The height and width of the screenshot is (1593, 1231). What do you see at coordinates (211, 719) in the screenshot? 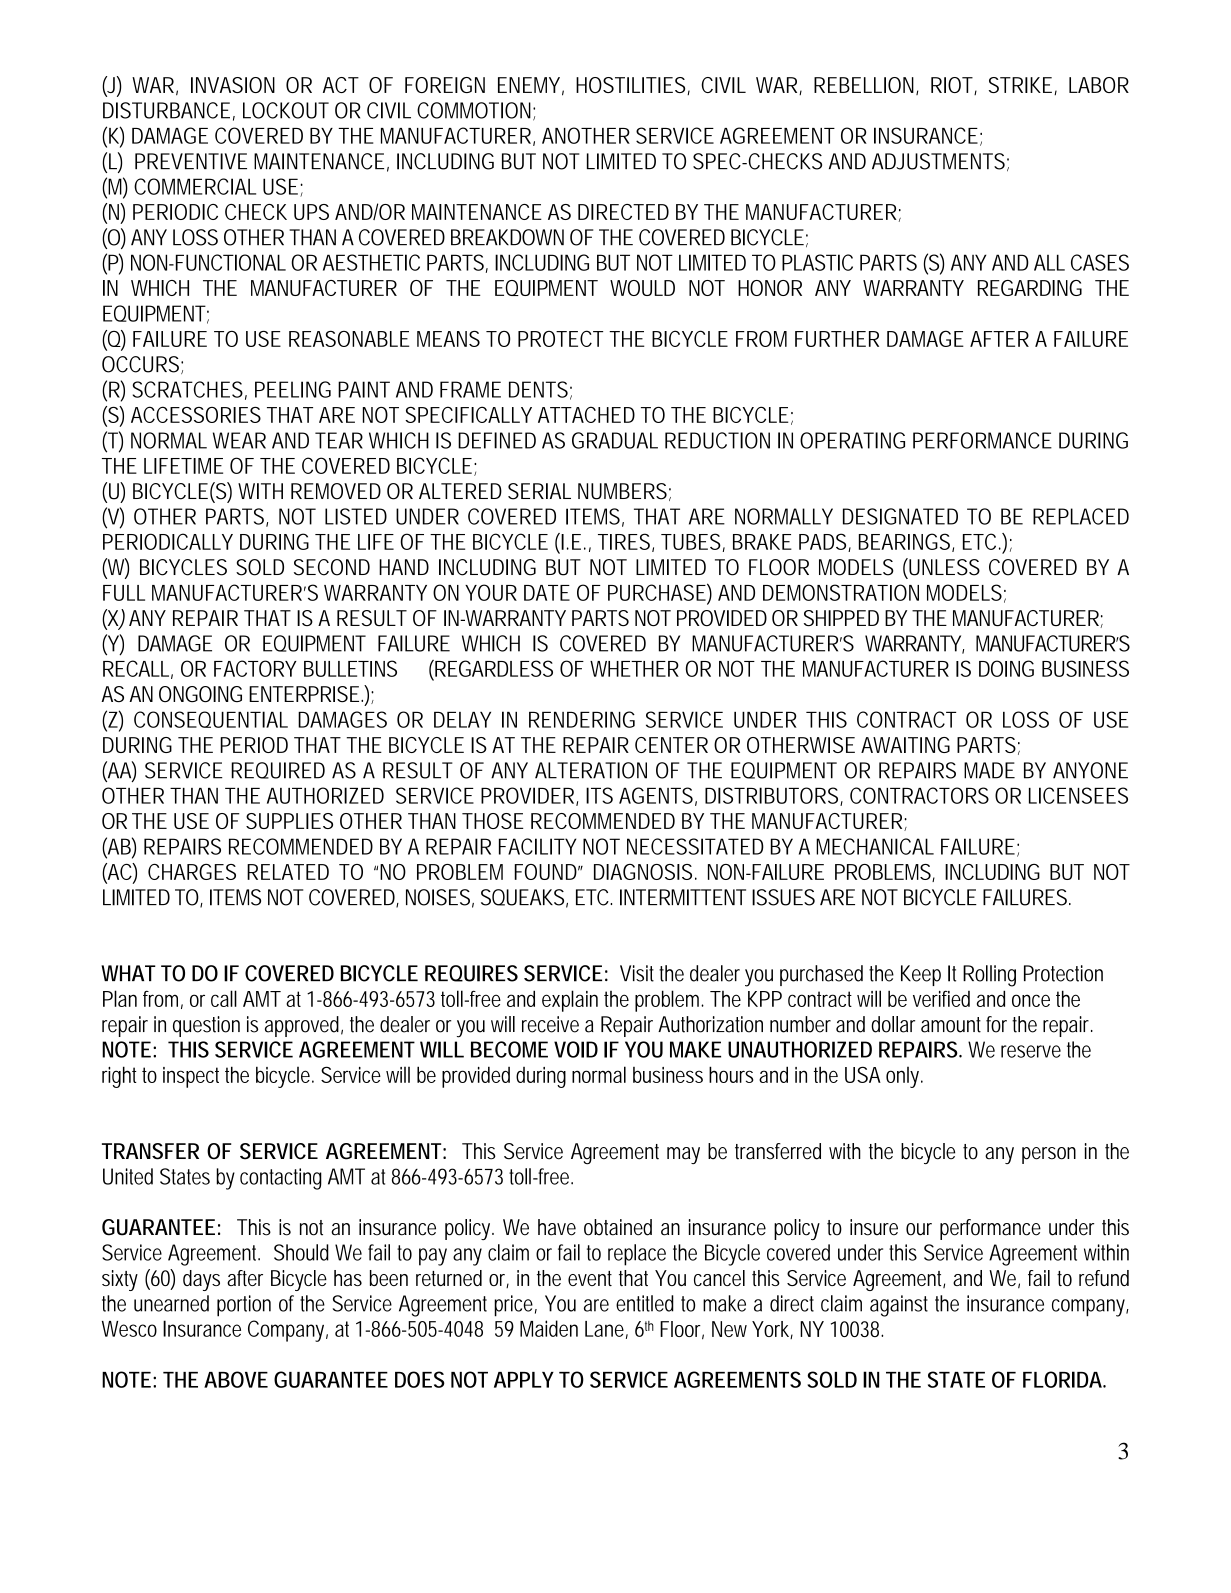
I see `CONSEQUENTIAL` at bounding box center [211, 719].
